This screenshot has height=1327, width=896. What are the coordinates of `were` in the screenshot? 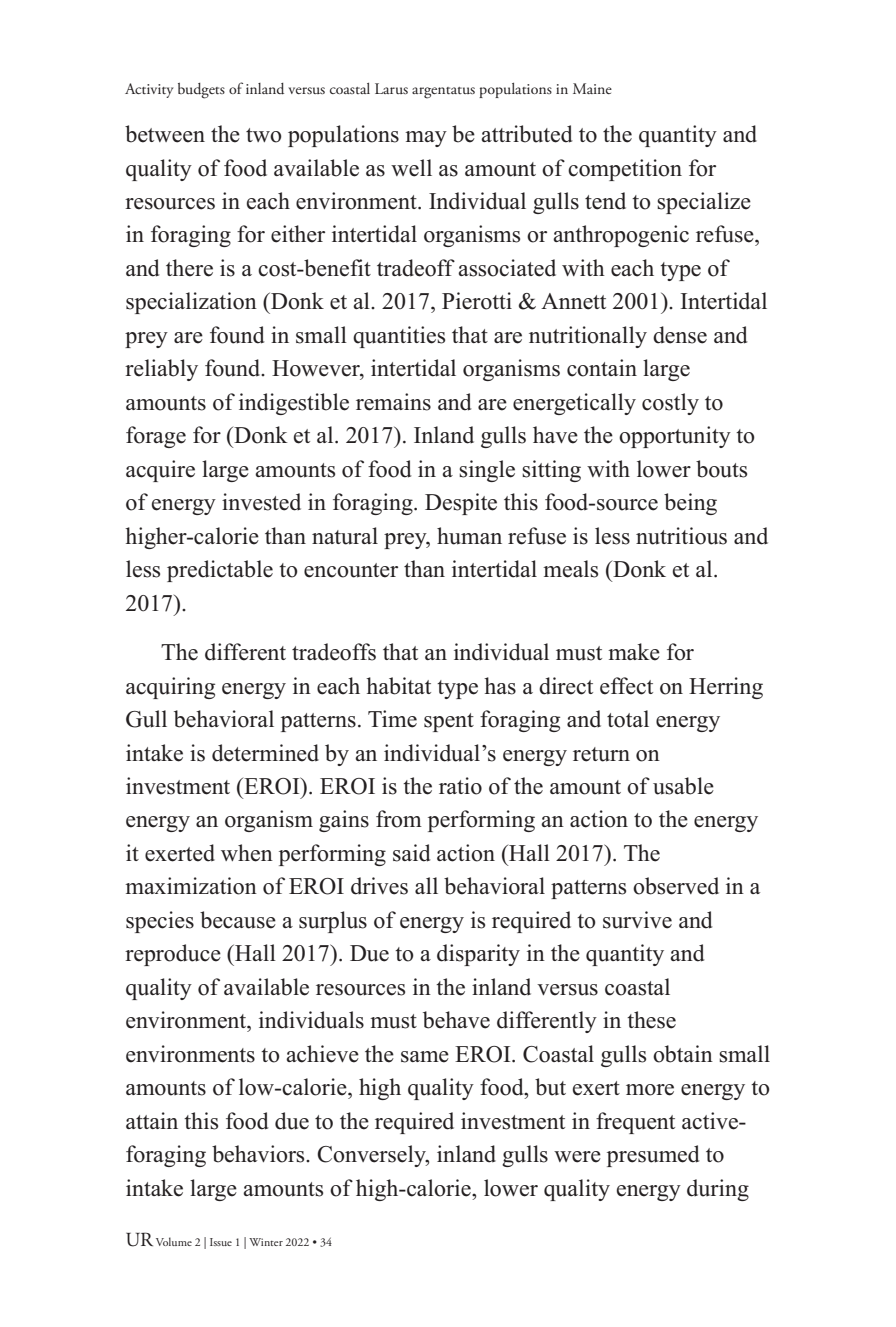 It's located at (577, 1157).
